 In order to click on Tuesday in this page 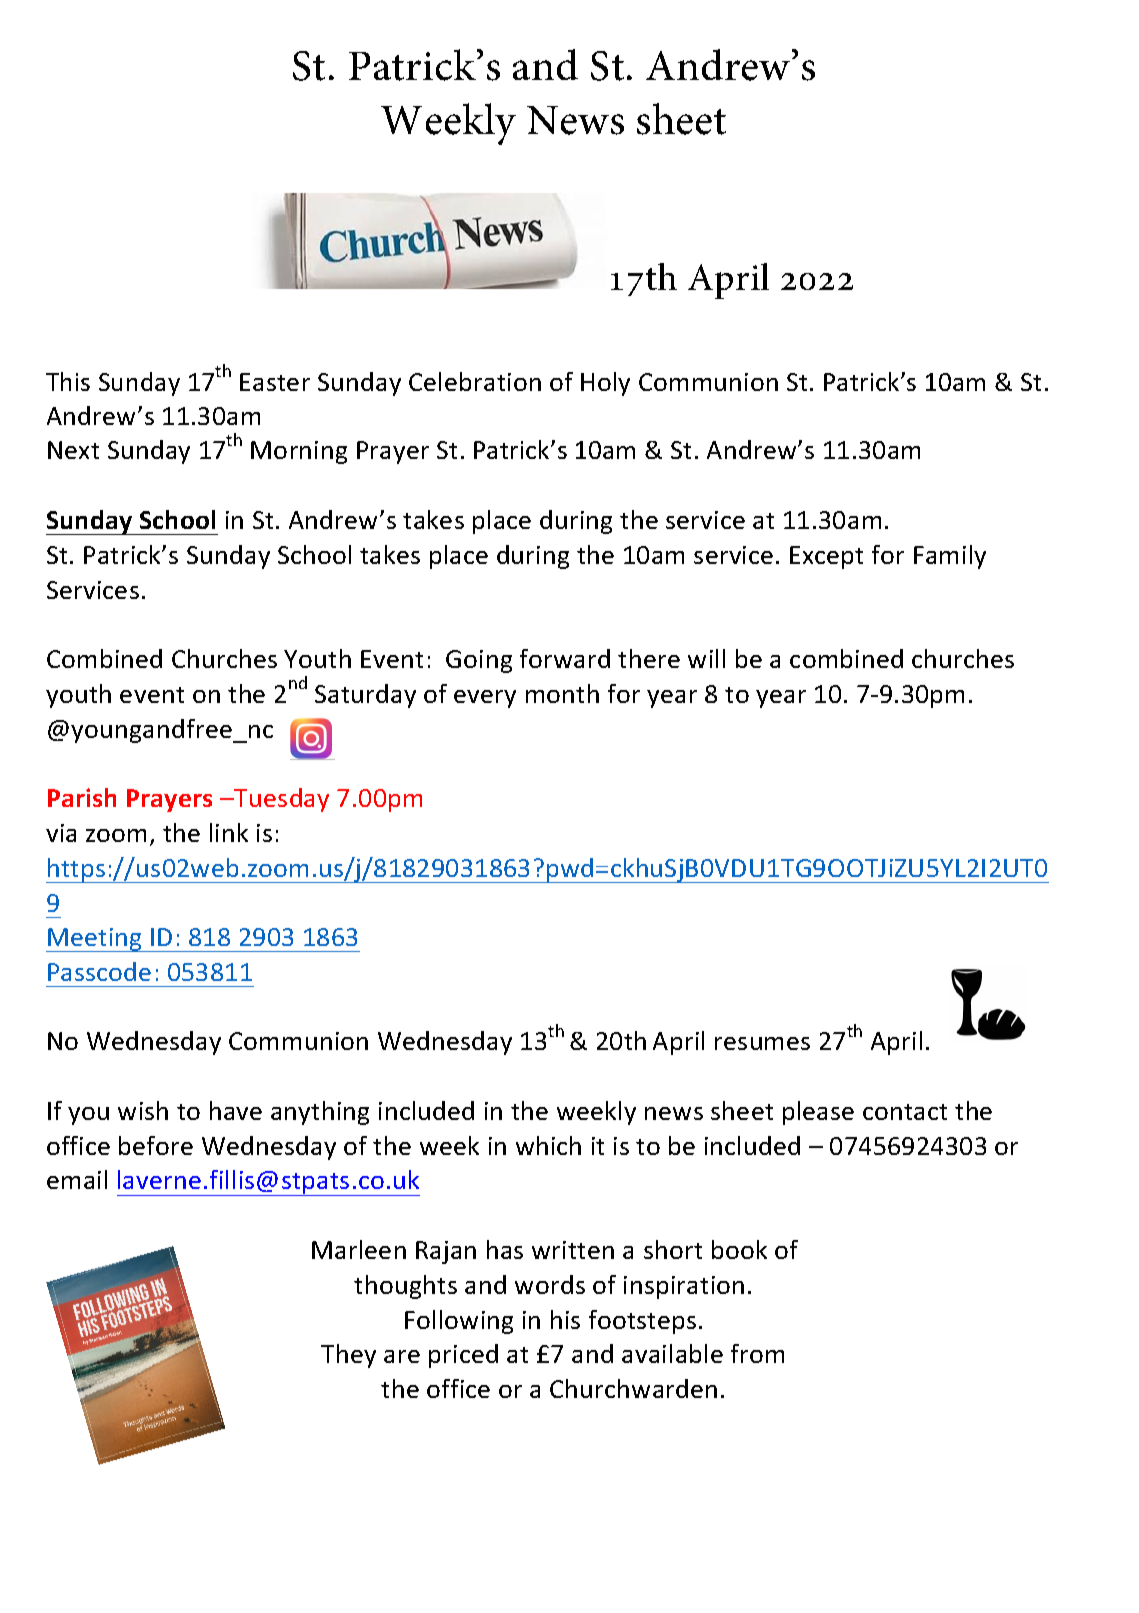, I will do `click(281, 800)`.
